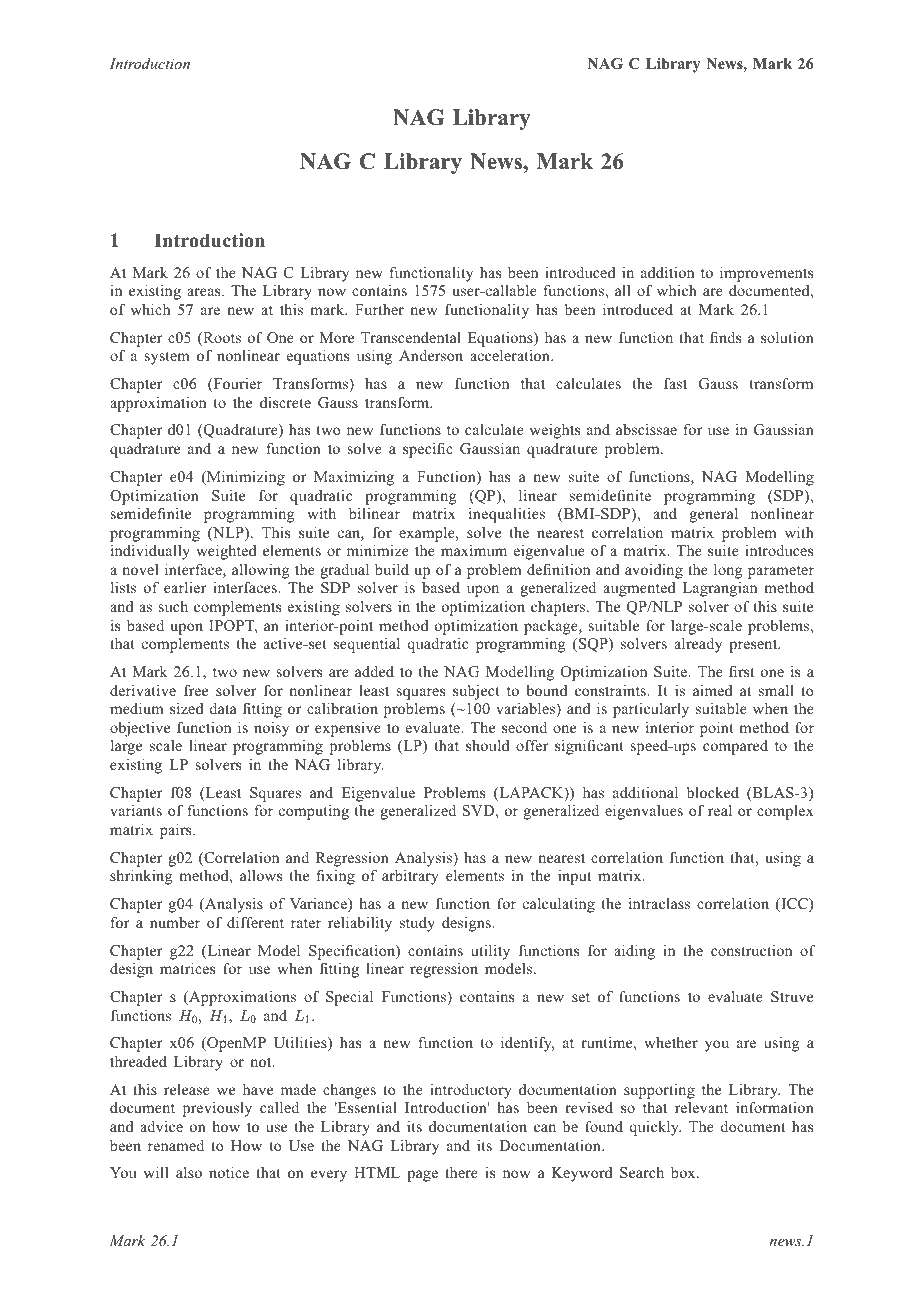 The image size is (924, 1308). What do you see at coordinates (226, 552) in the screenshot?
I see `weighted` at bounding box center [226, 552].
